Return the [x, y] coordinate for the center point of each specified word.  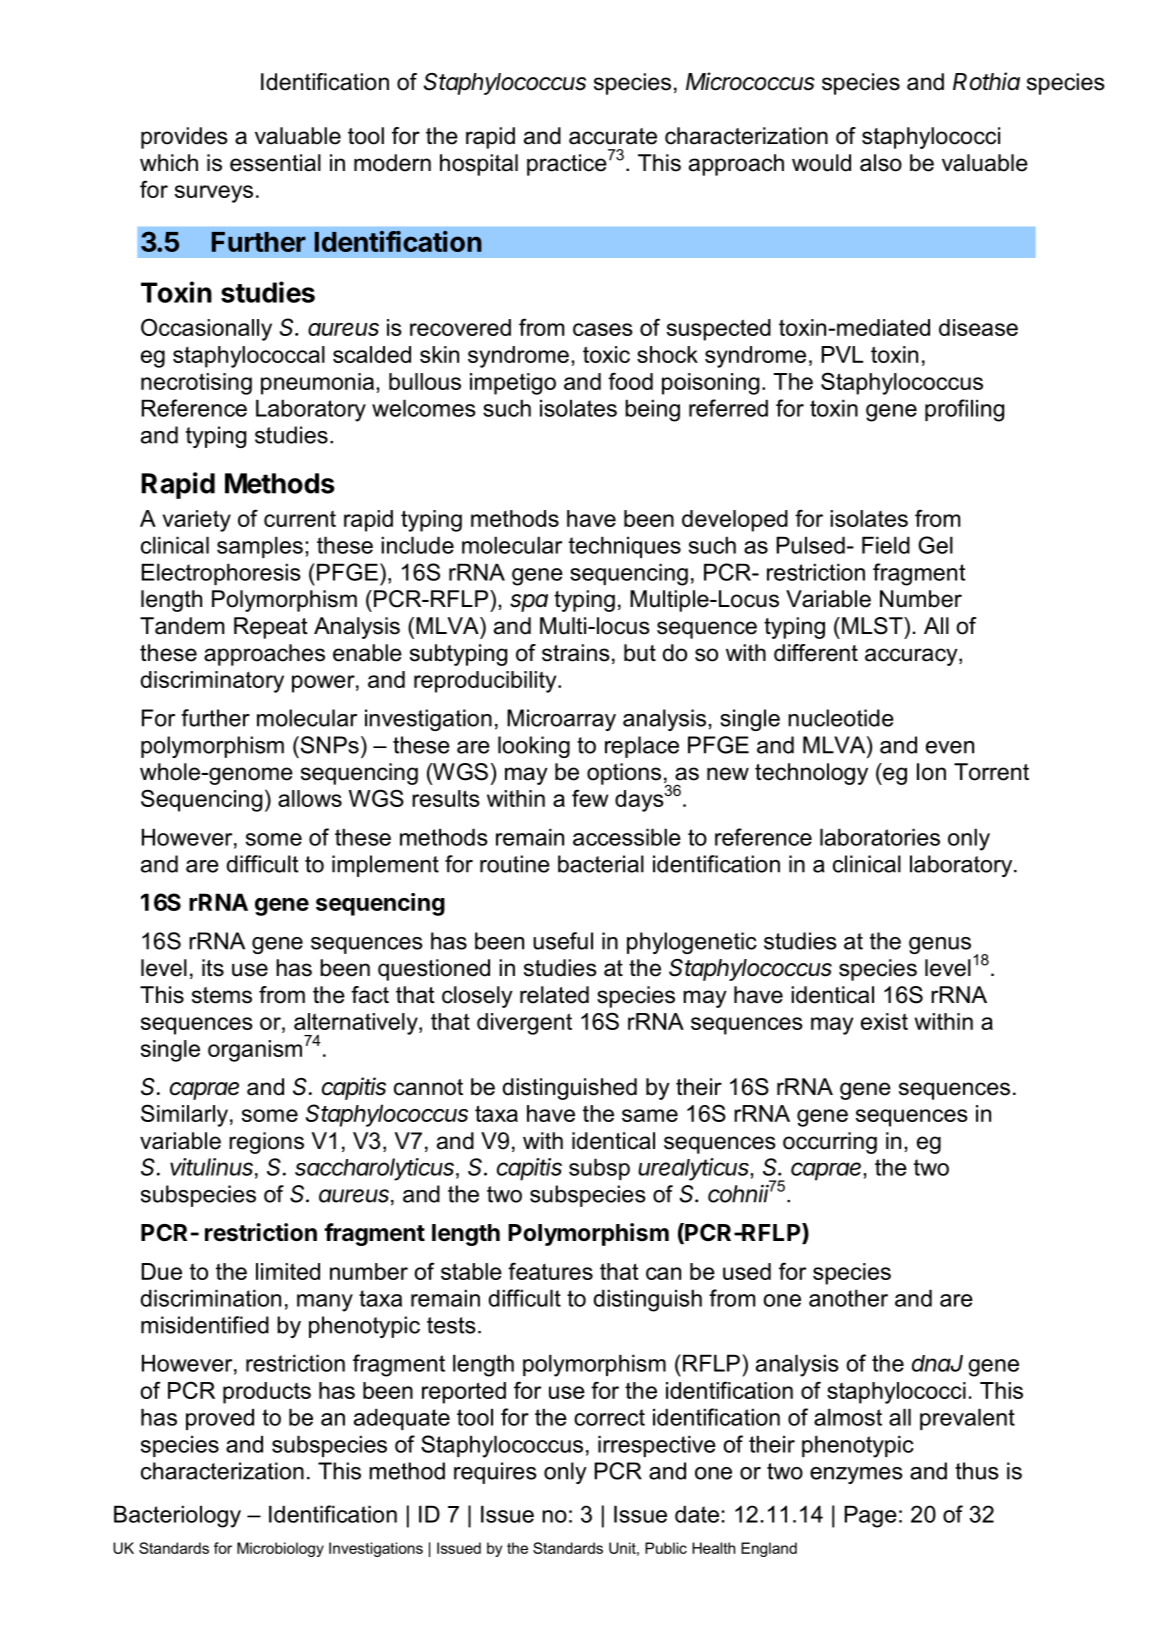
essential [275, 163]
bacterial [601, 864]
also [881, 163]
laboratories [880, 837]
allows [310, 798]
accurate [613, 136]
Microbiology [280, 1549]
